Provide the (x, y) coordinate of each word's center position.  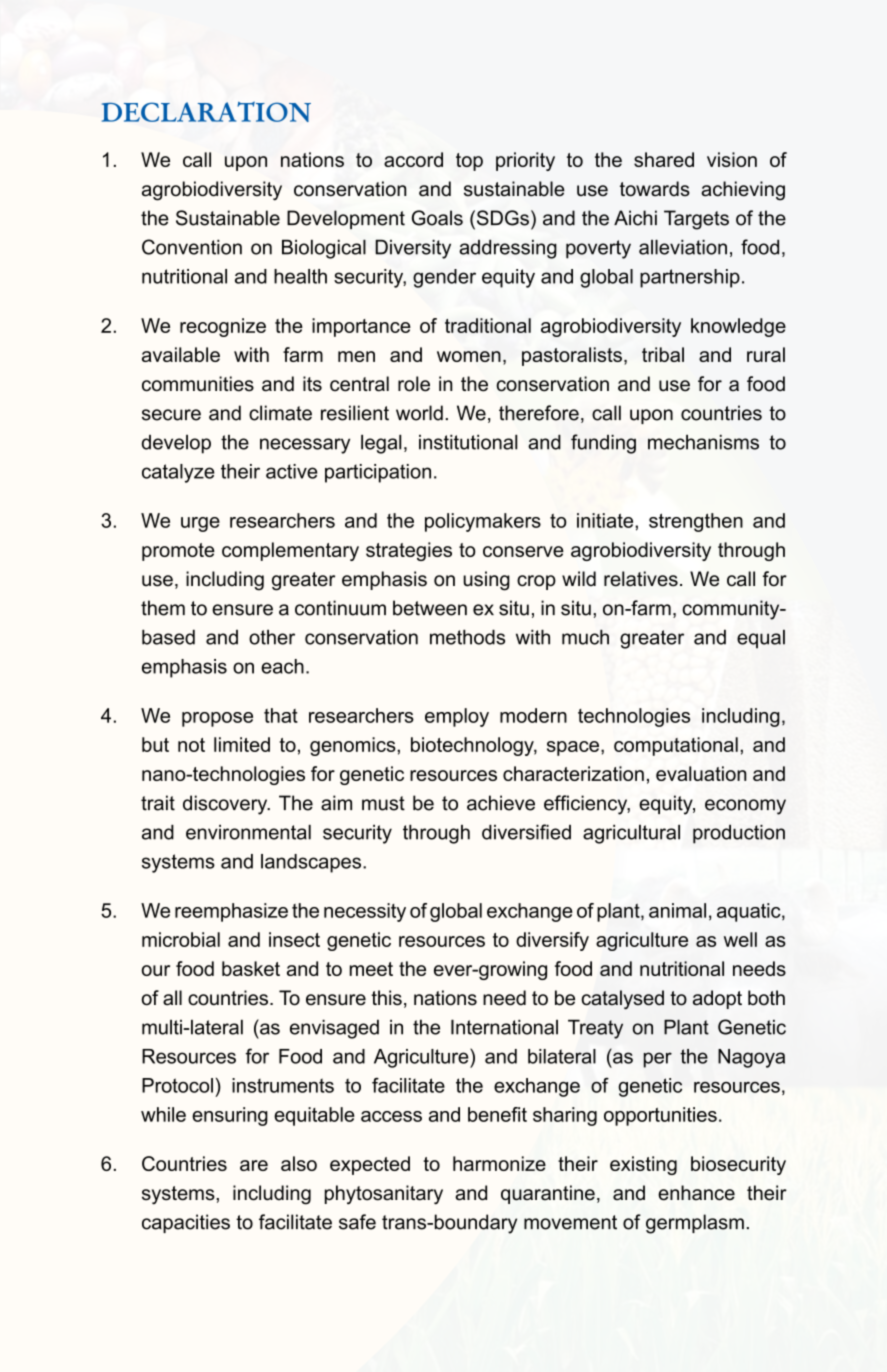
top (469, 162)
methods (467, 637)
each (282, 666)
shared (664, 159)
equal (761, 639)
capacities (186, 1223)
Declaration (206, 112)
